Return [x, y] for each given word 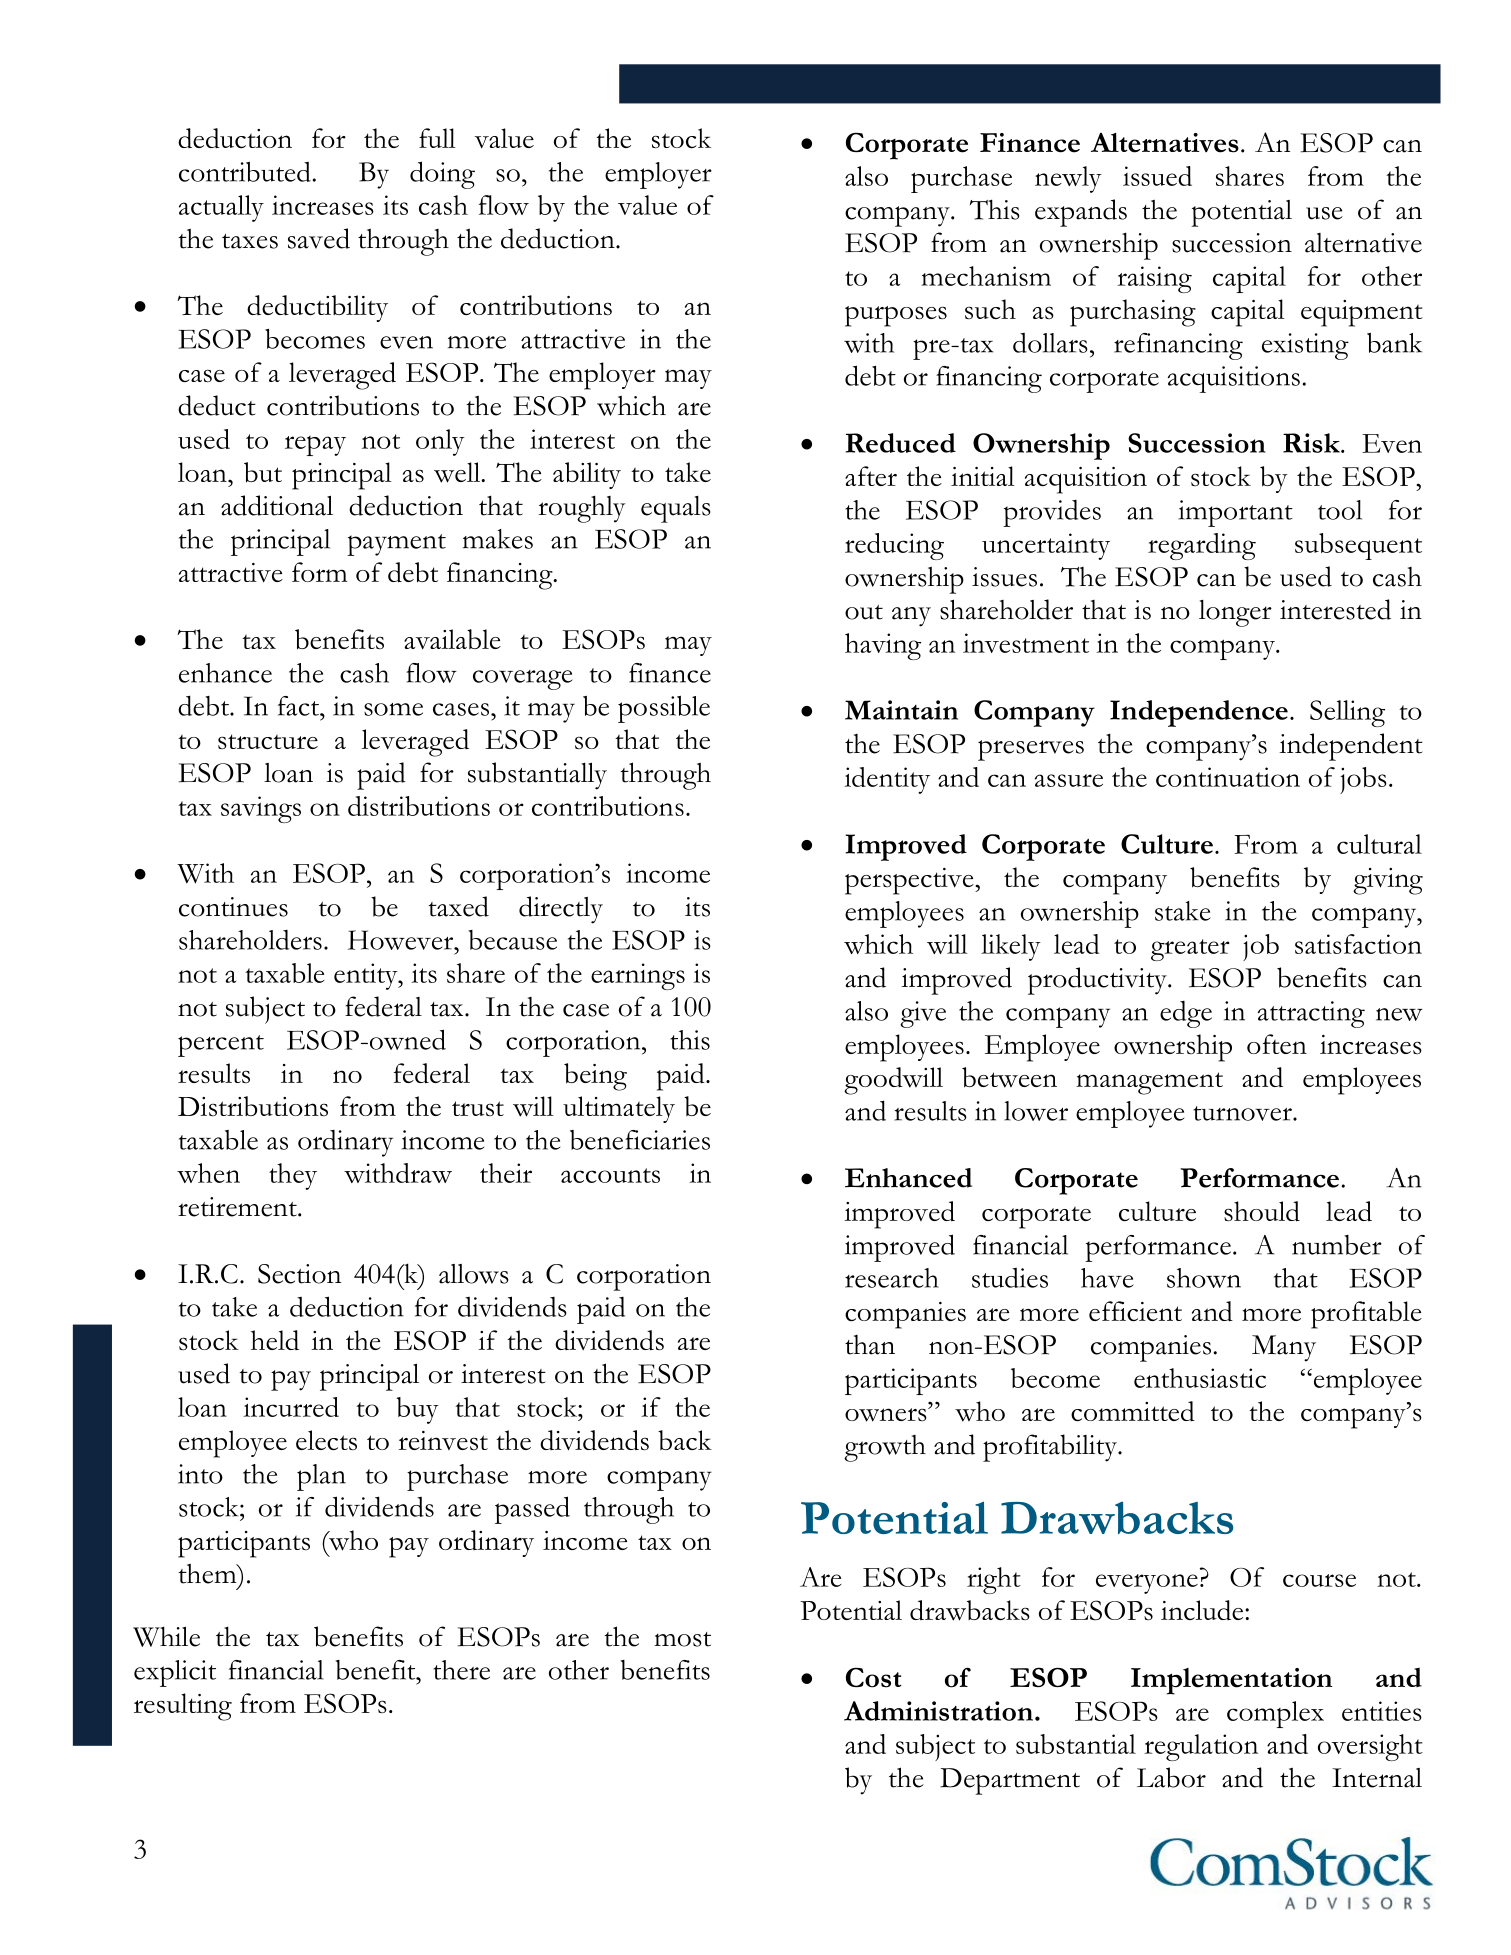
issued [1157, 176]
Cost [874, 1677]
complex [1275, 1714]
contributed [245, 172]
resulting [183, 1707]
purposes [896, 316]
